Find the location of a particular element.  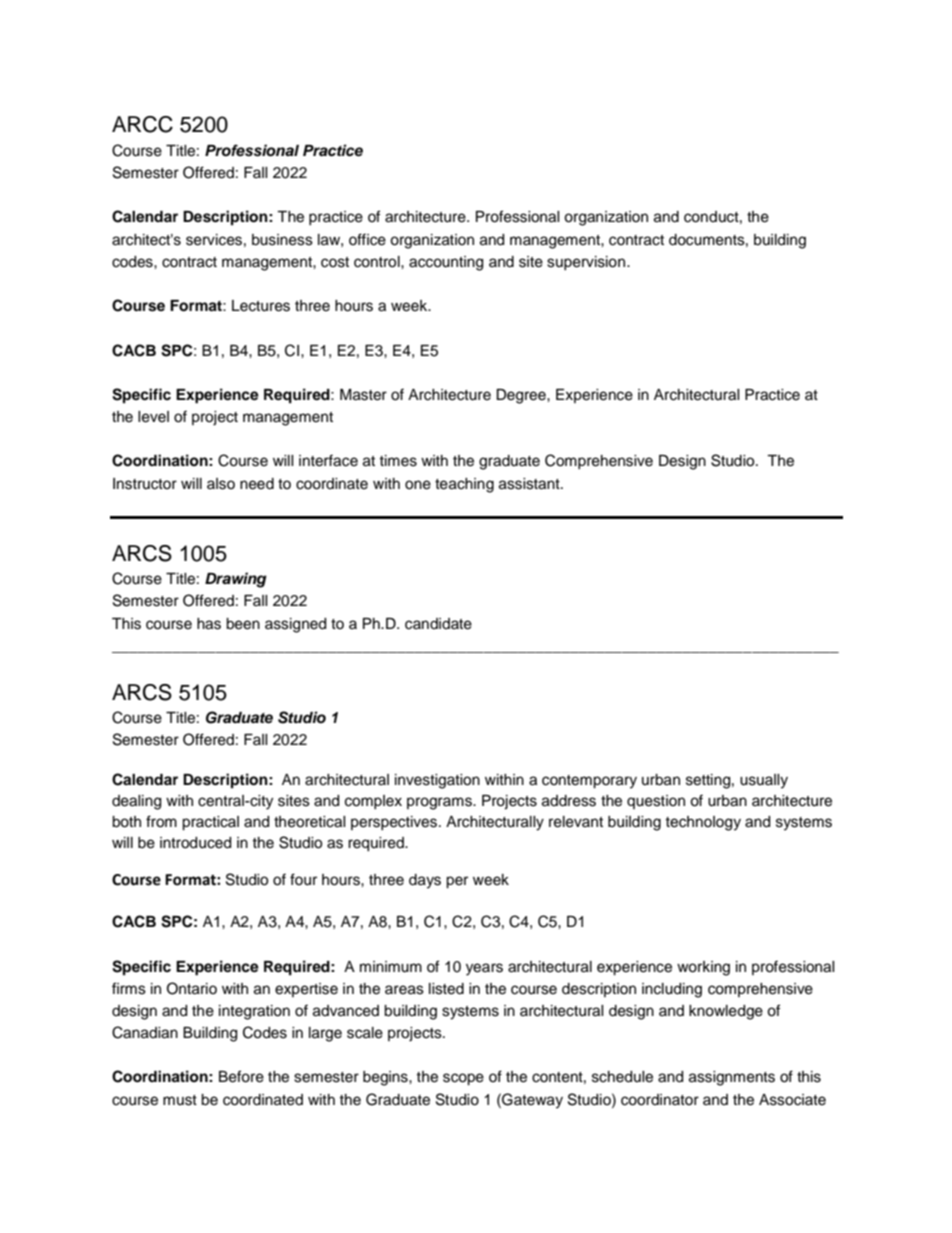

assignments is located at coordinates (732, 1078).
